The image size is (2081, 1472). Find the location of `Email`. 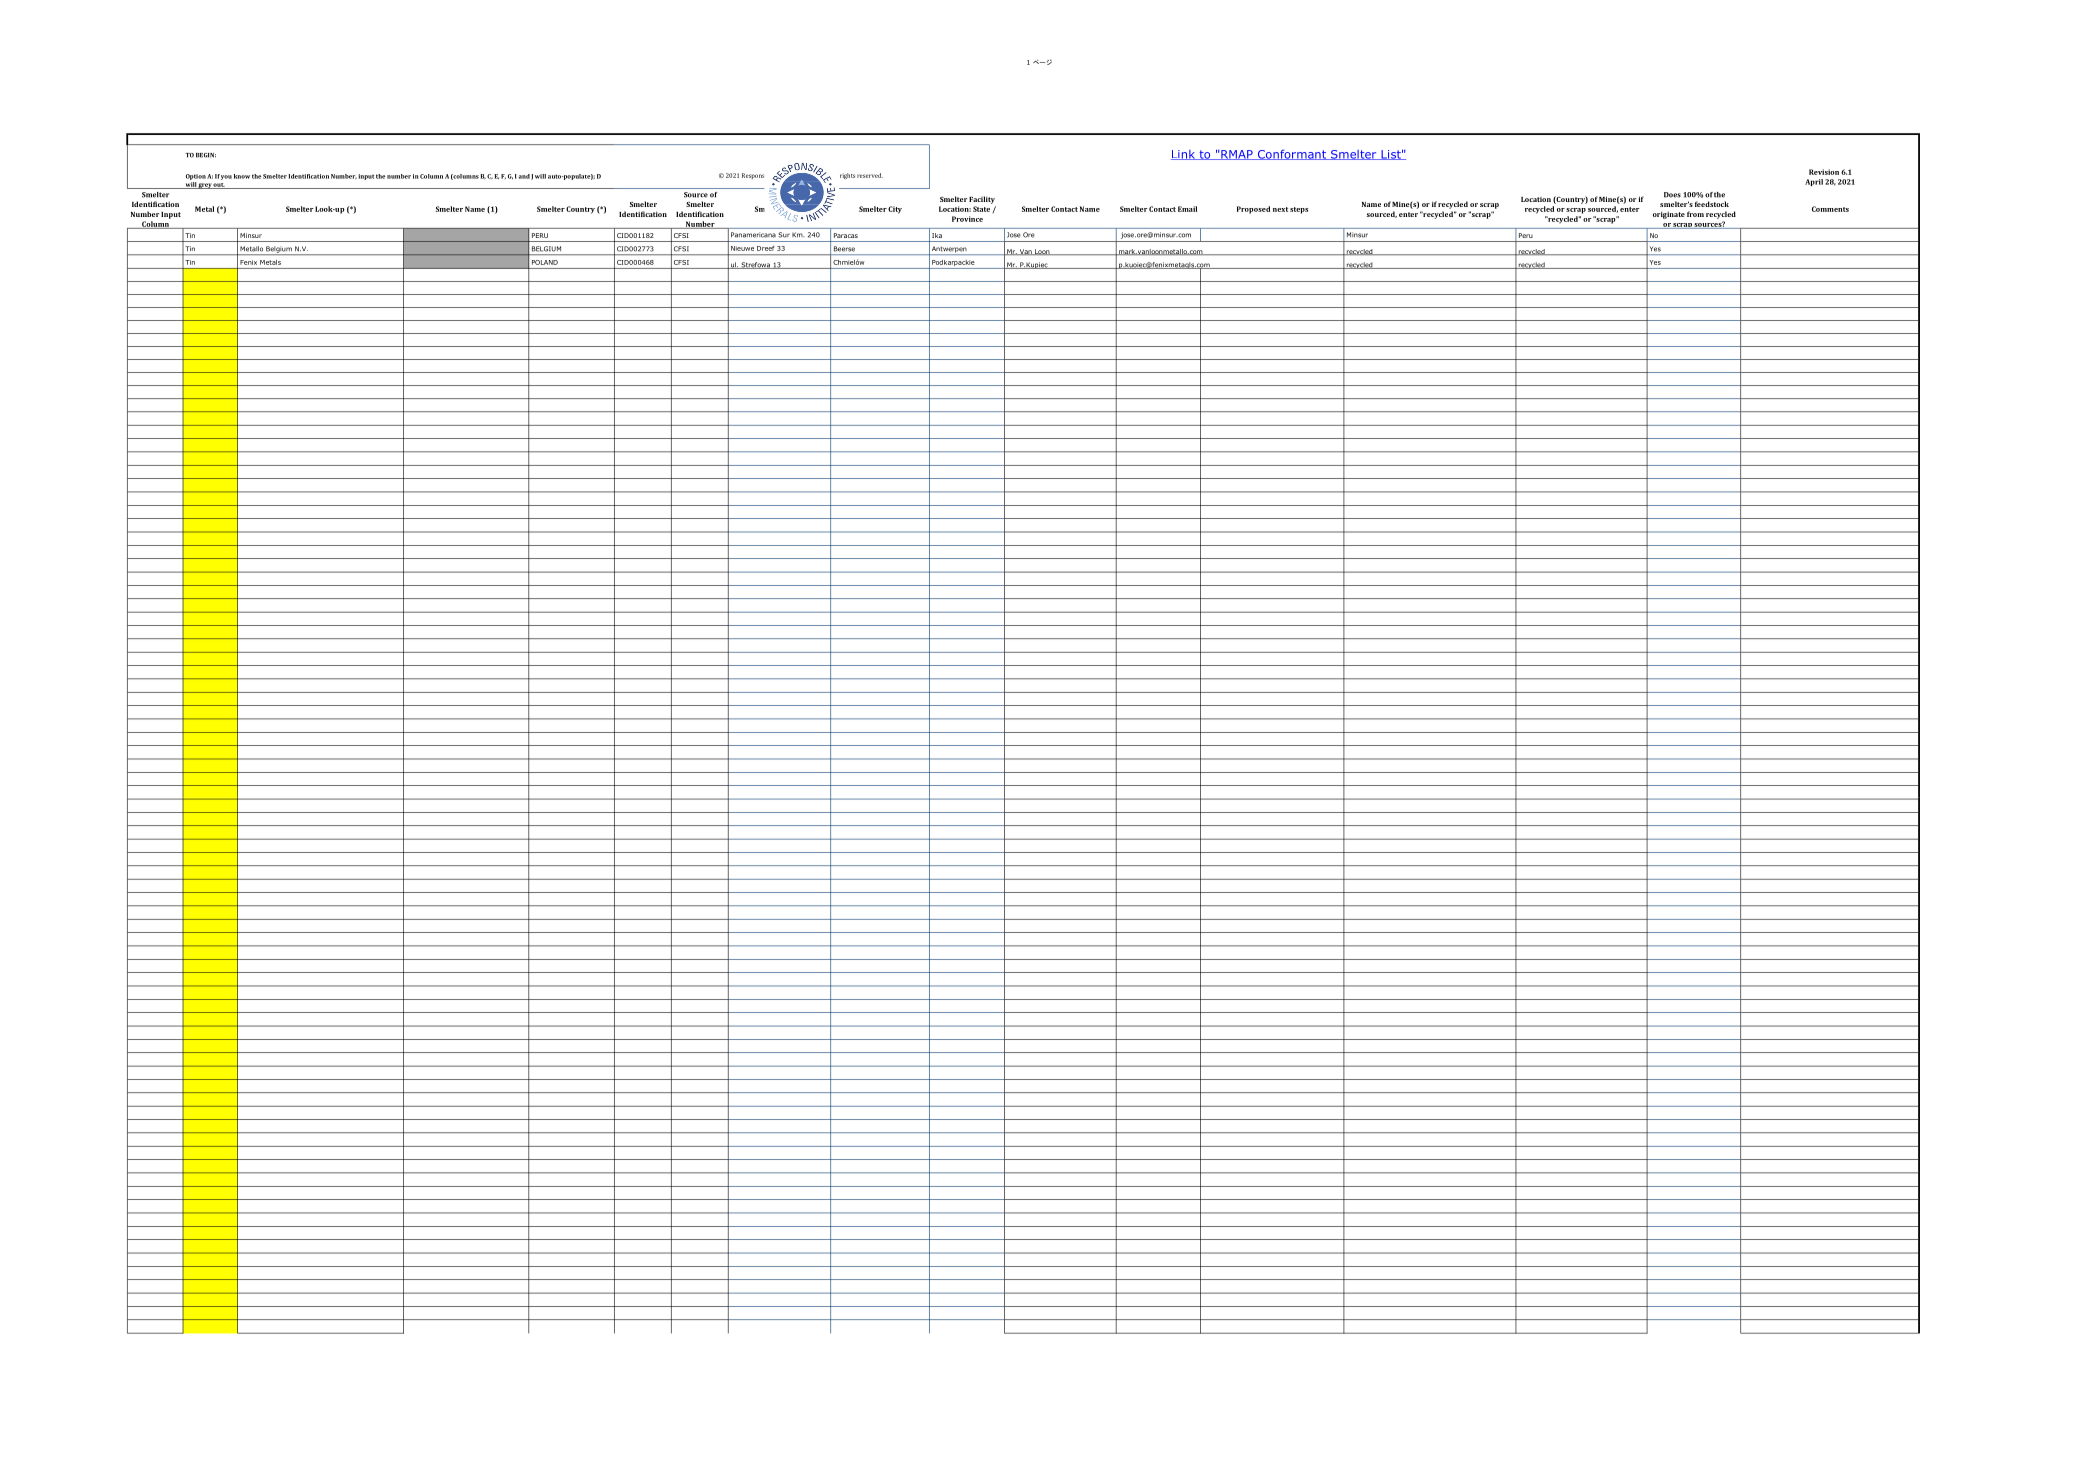

Email is located at coordinates (1187, 209).
